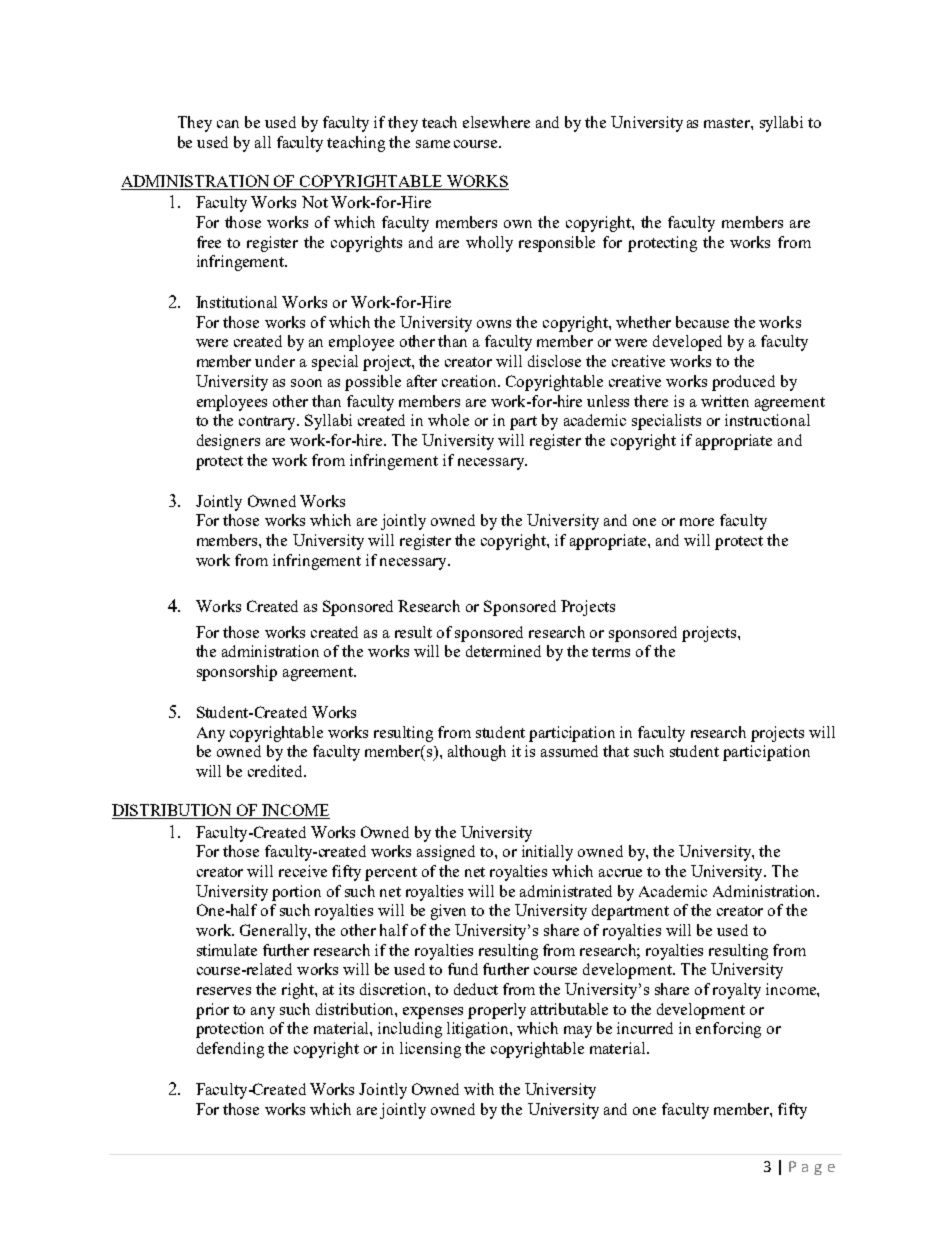  Describe the element at coordinates (725, 401) in the screenshot. I see `written` at that location.
